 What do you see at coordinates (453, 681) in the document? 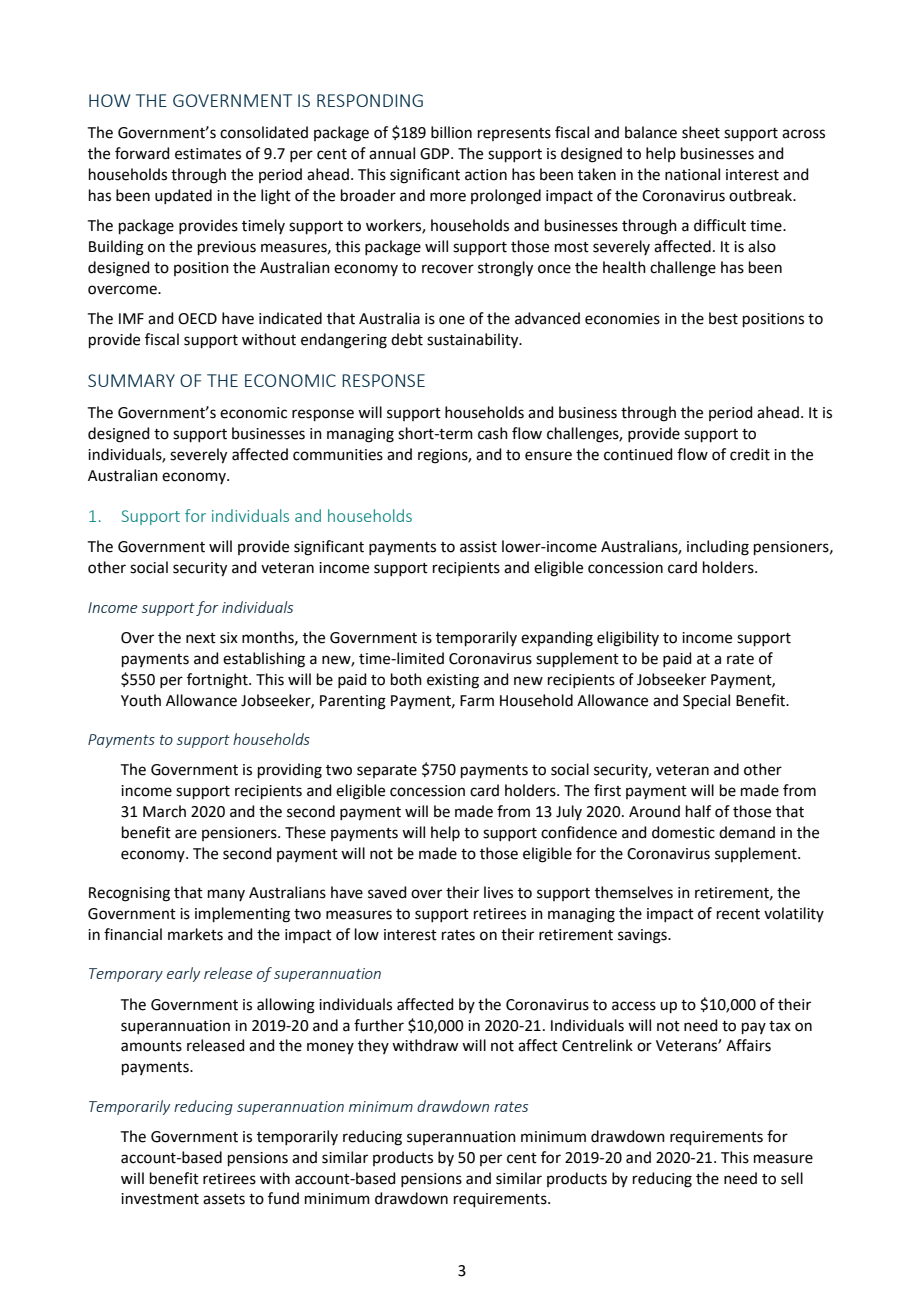
I see `existing` at bounding box center [453, 681].
